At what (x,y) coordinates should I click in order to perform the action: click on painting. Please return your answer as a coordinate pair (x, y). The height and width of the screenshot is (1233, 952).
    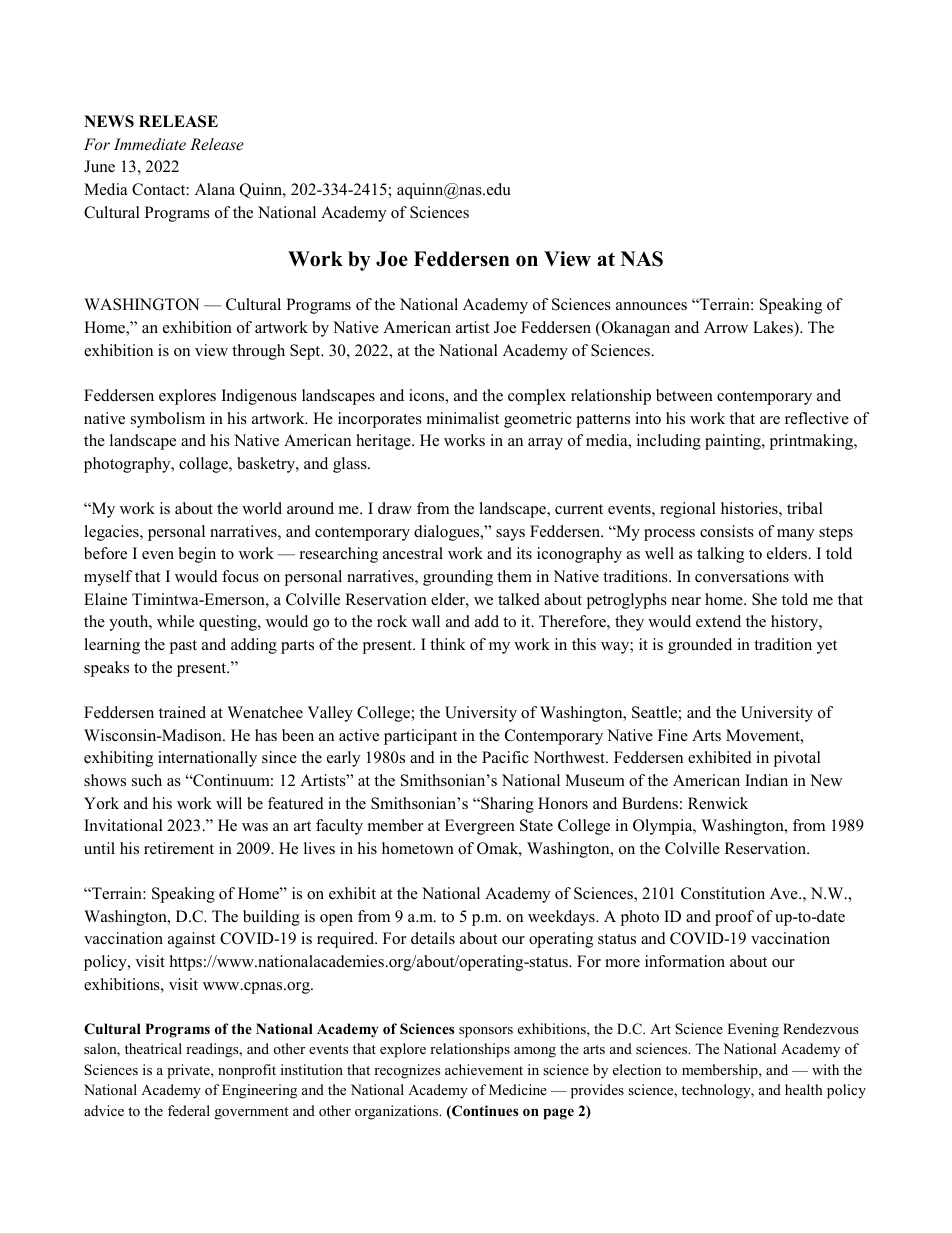
    Looking at the image, I should click on (734, 442).
